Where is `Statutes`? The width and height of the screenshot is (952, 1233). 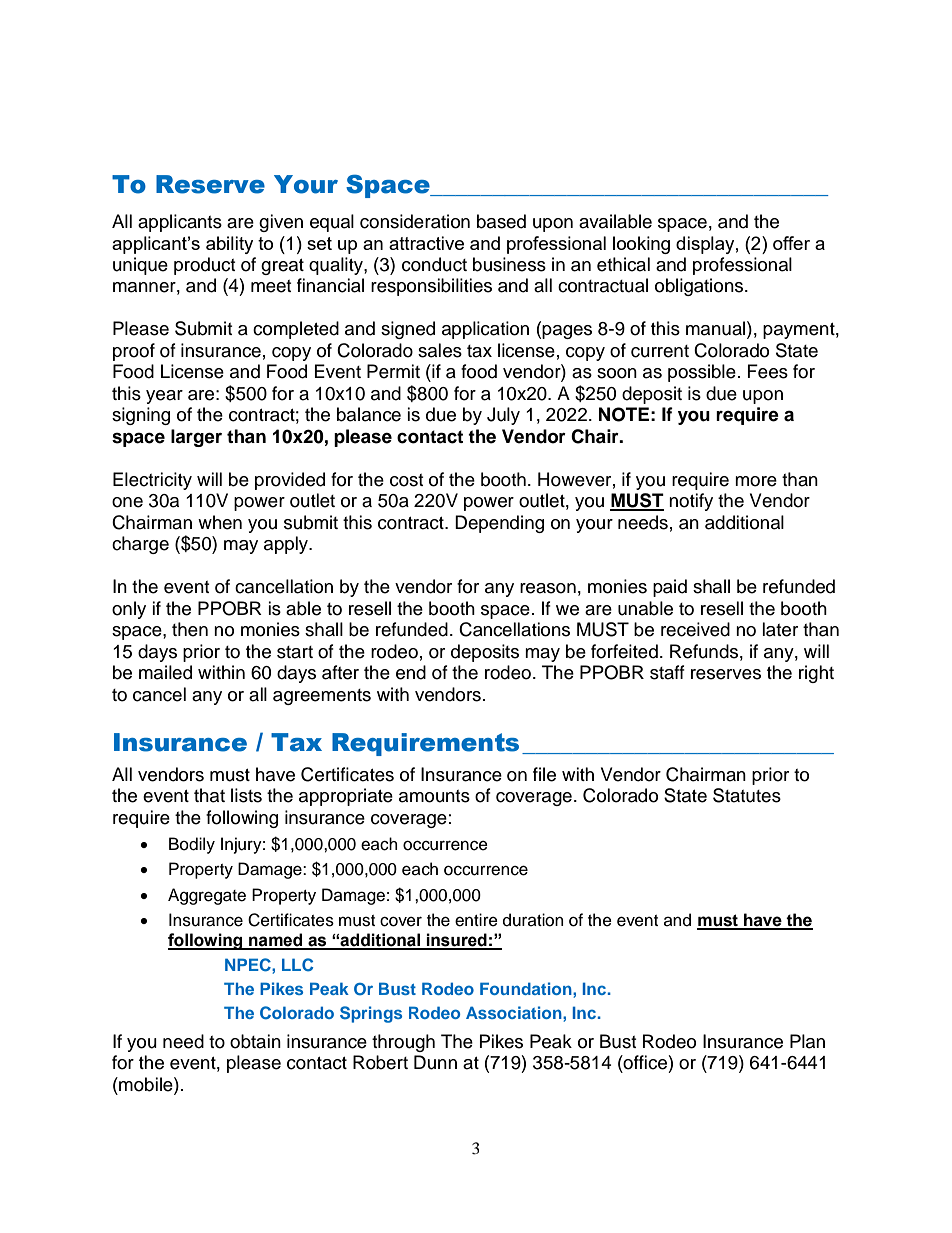 Statutes is located at coordinates (747, 795).
